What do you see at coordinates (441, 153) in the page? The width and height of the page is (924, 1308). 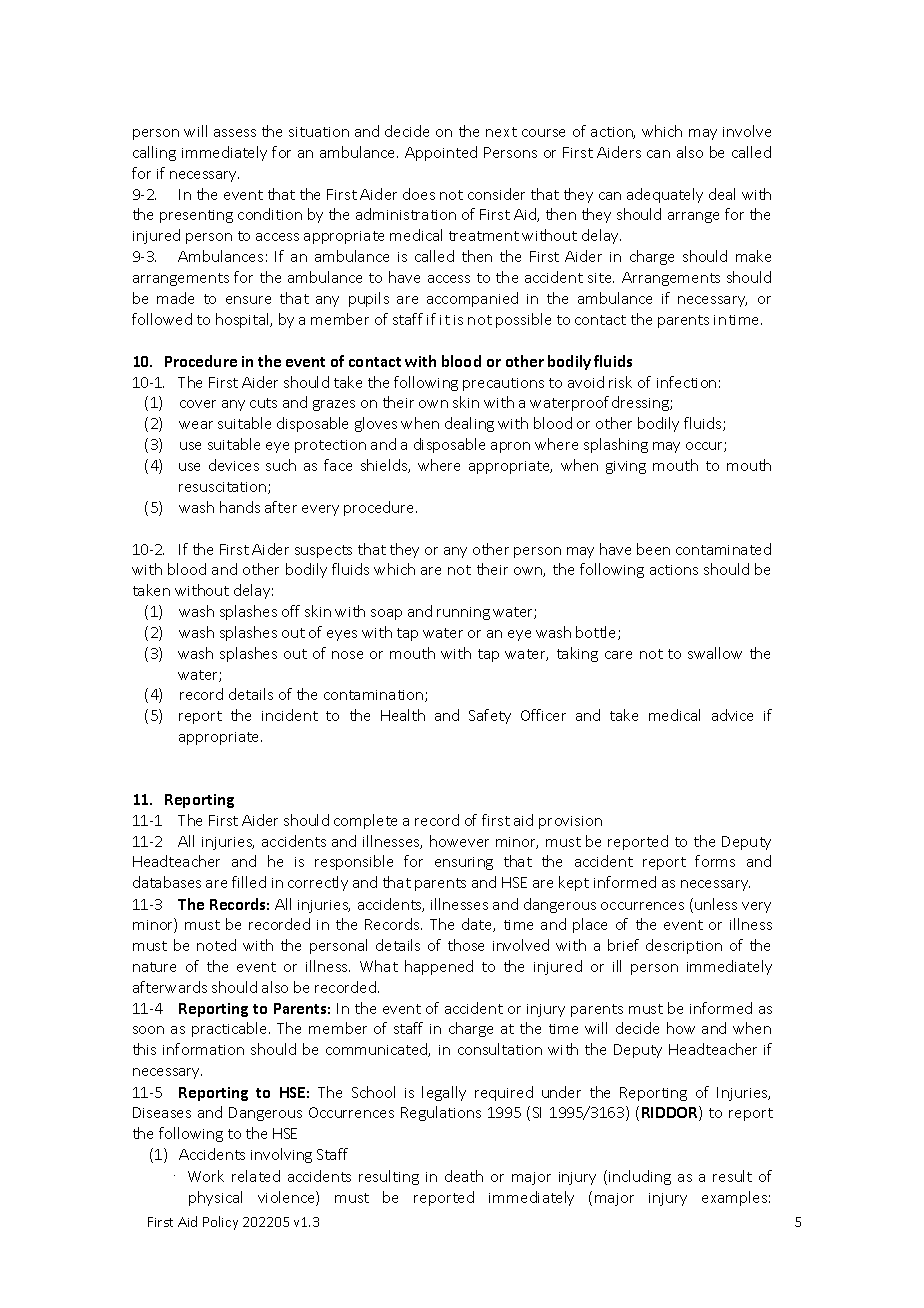 I see `Appointed` at bounding box center [441, 153].
